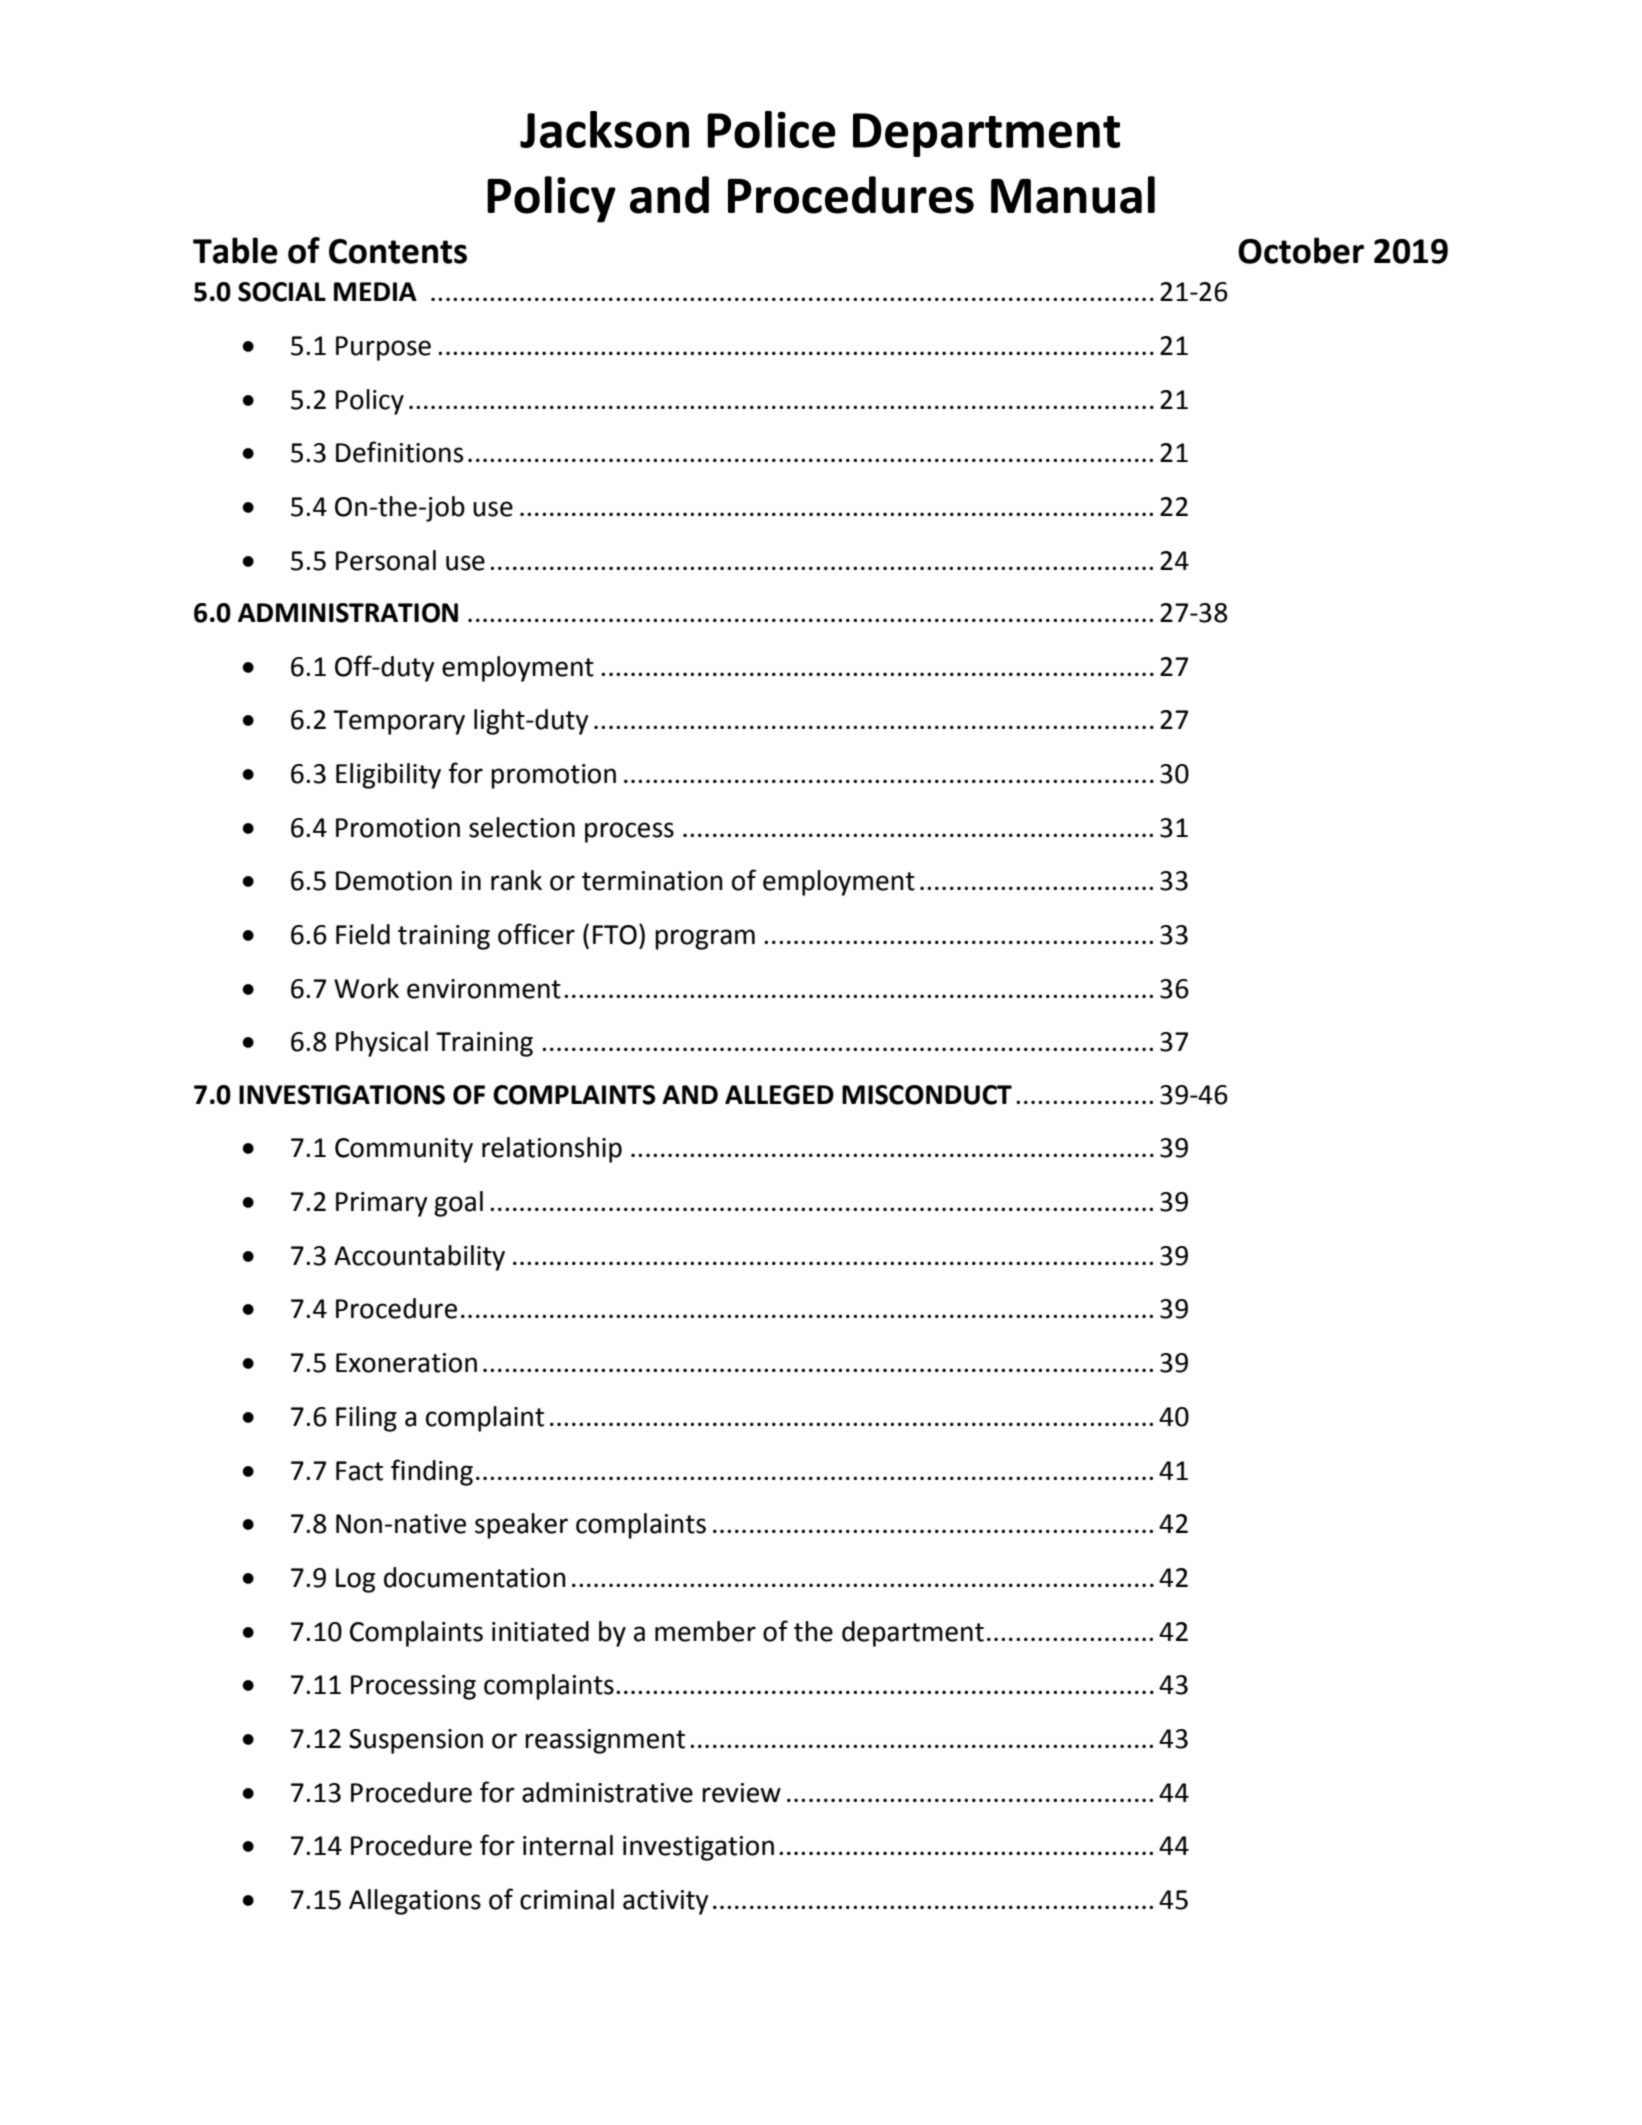  I want to click on Police, so click(771, 129).
